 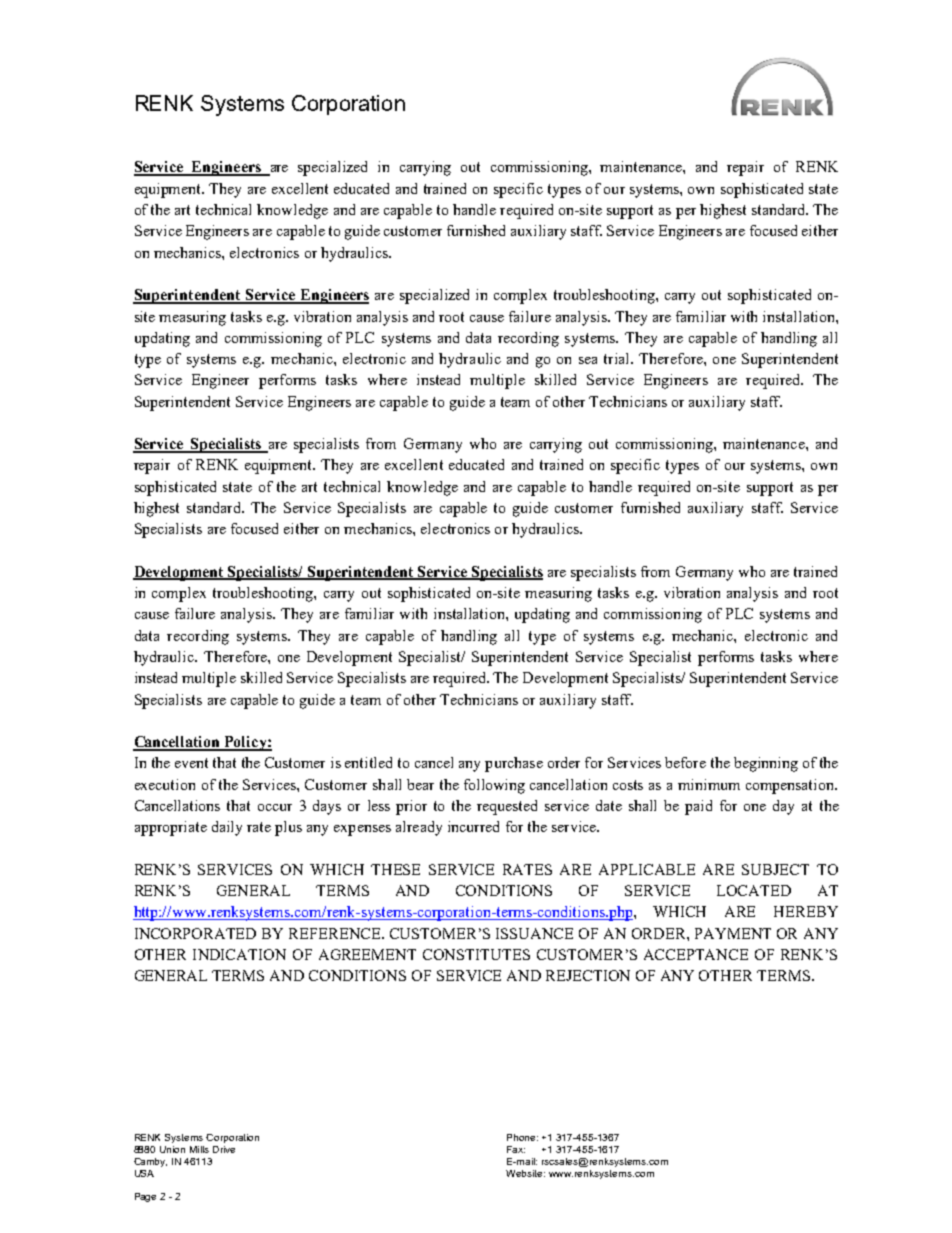 What do you see at coordinates (516, 1149) in the image?
I see `Fax` at bounding box center [516, 1149].
